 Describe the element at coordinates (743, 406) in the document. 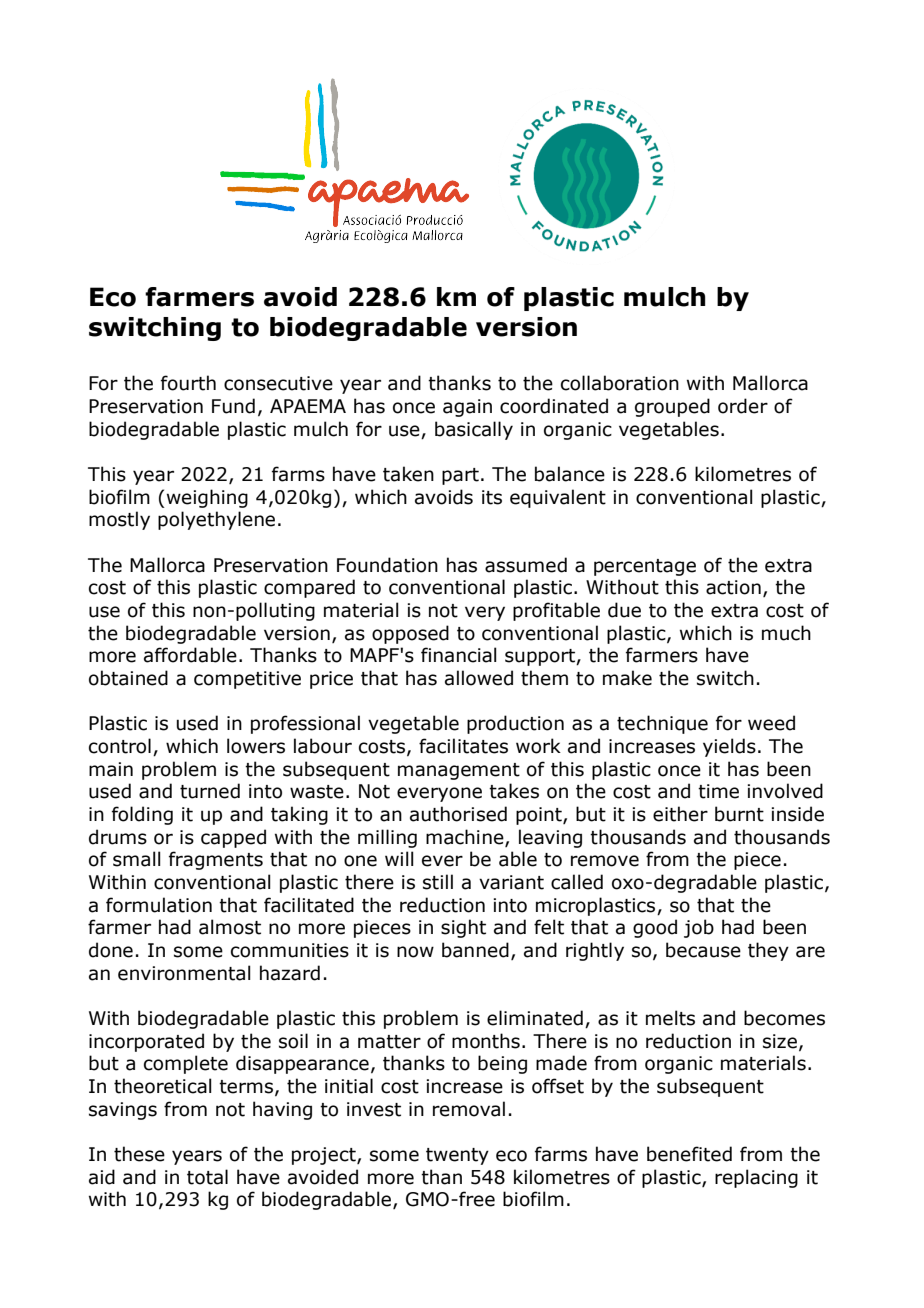

I see `order` at that location.
